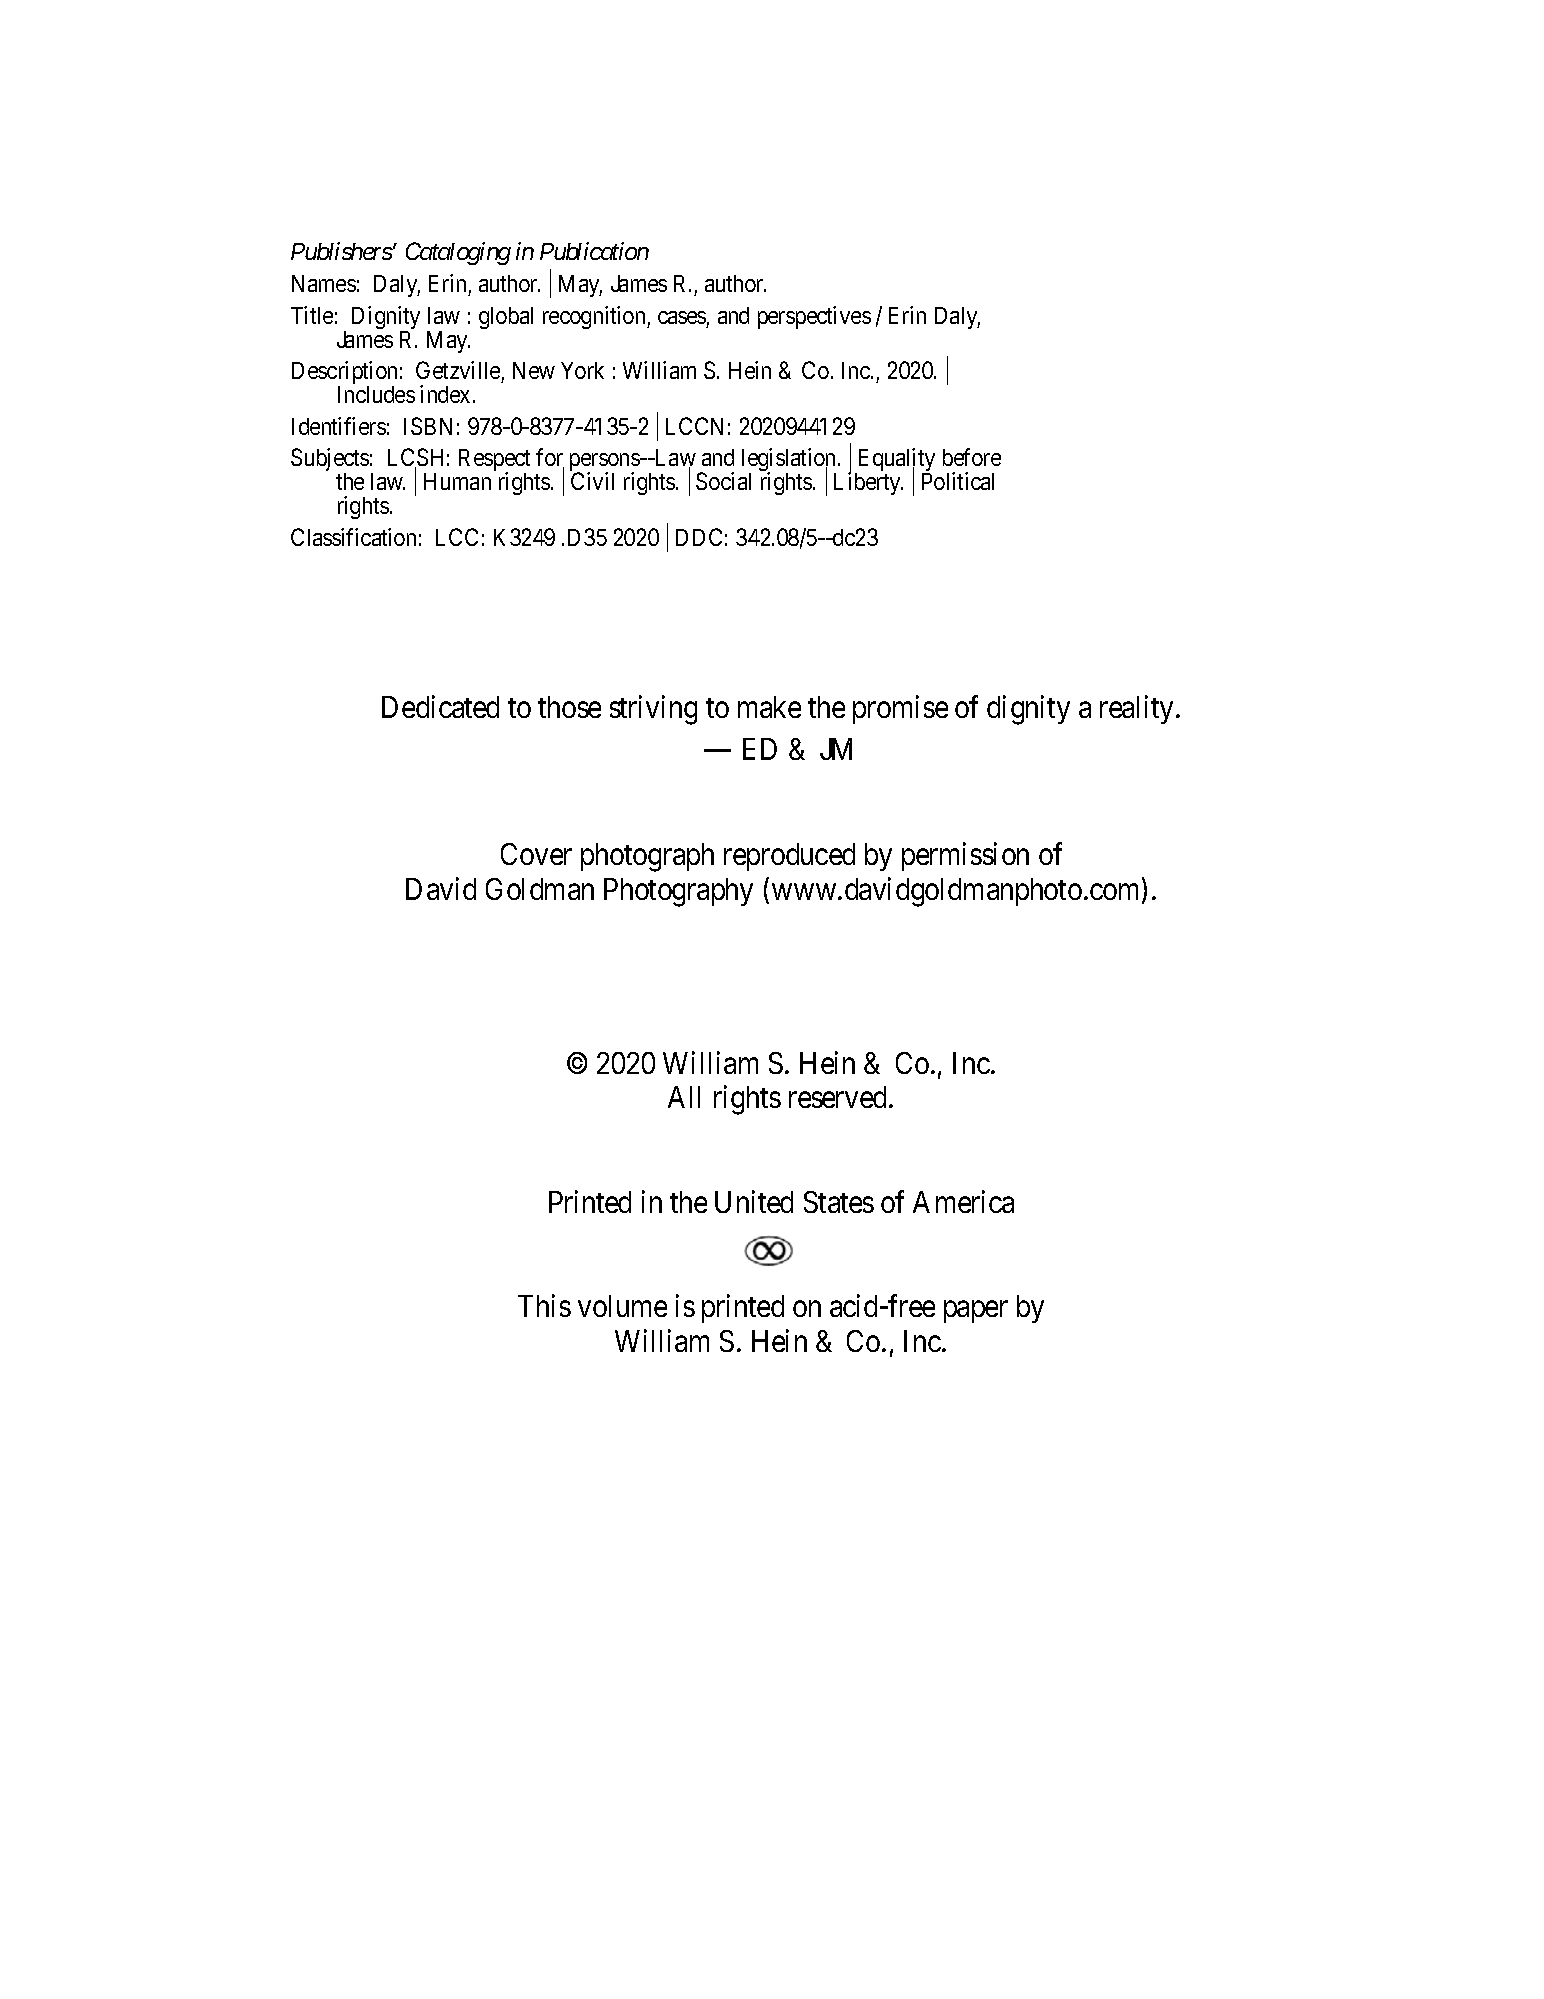 The image size is (1544, 1999). Describe the element at coordinates (723, 481) in the screenshot. I see `Social` at that location.
